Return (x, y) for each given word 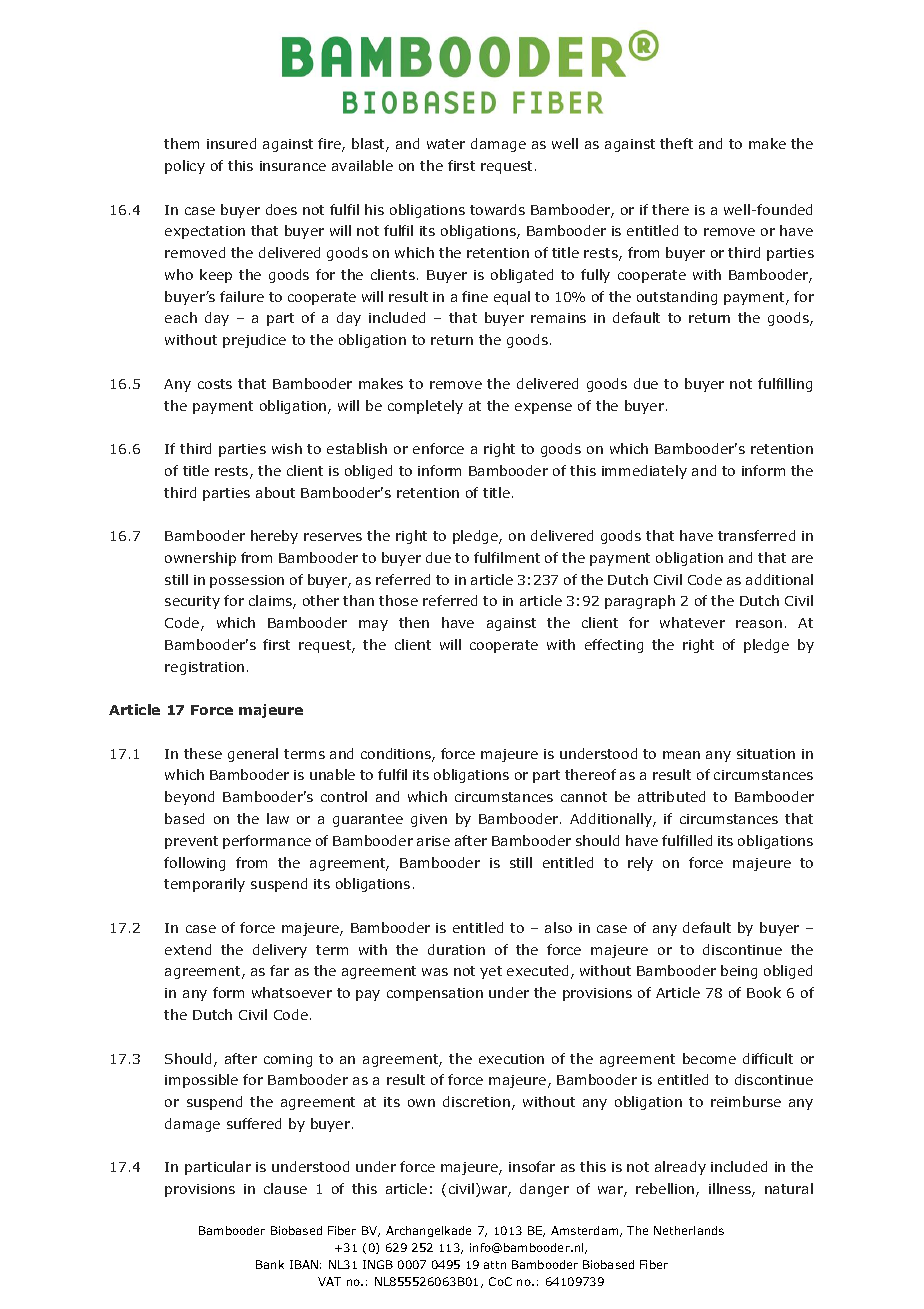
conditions (397, 755)
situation (766, 754)
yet (491, 972)
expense (543, 408)
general (253, 755)
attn (495, 1265)
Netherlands (689, 1230)
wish (287, 448)
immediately (644, 472)
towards (497, 209)
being (739, 972)
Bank (270, 1264)
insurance (293, 166)
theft (676, 143)
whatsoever (292, 992)
